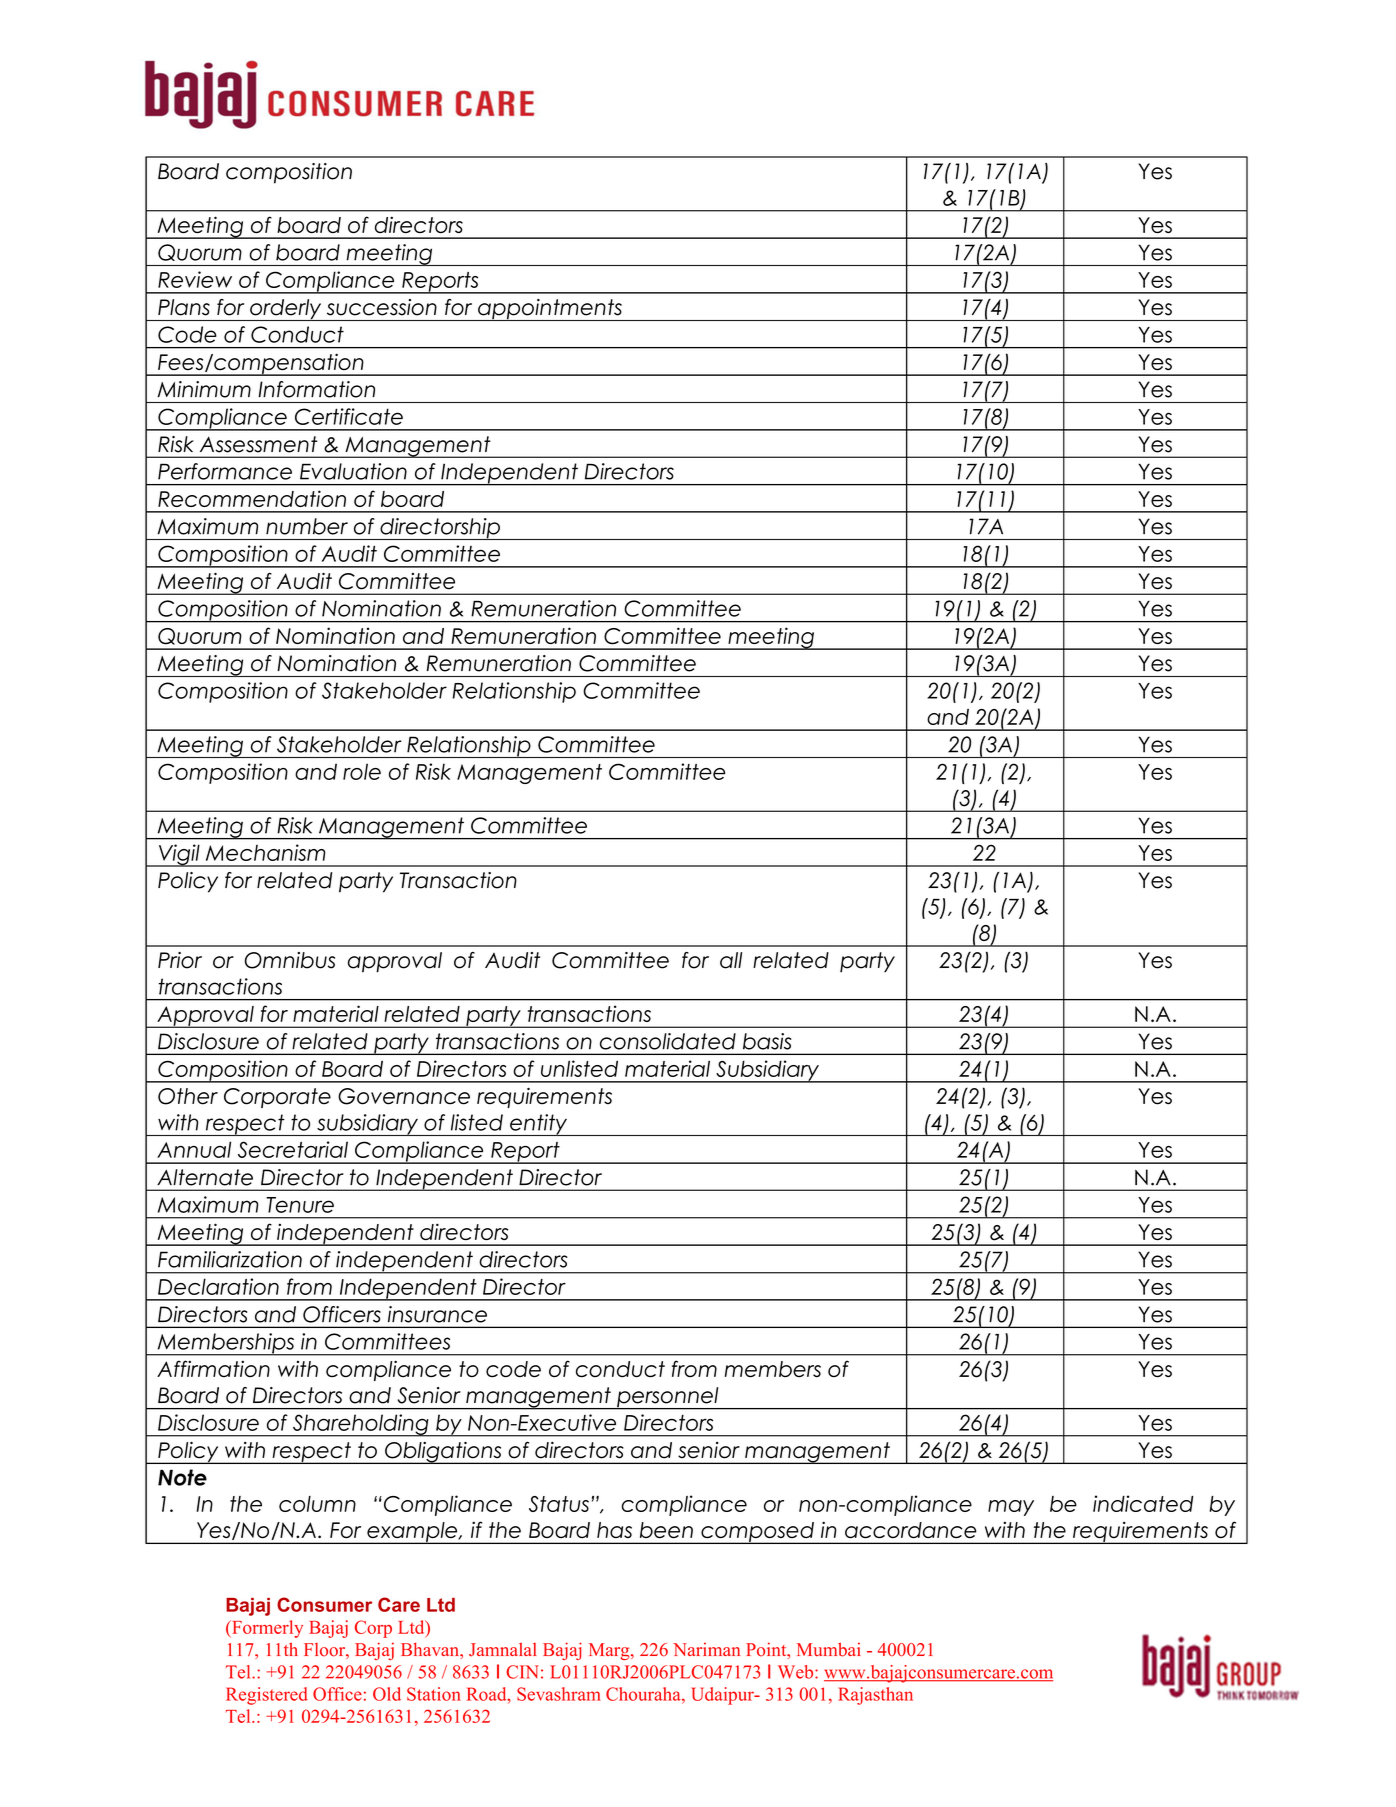  Describe the element at coordinates (382, 307) in the screenshot. I see `succession` at that location.
